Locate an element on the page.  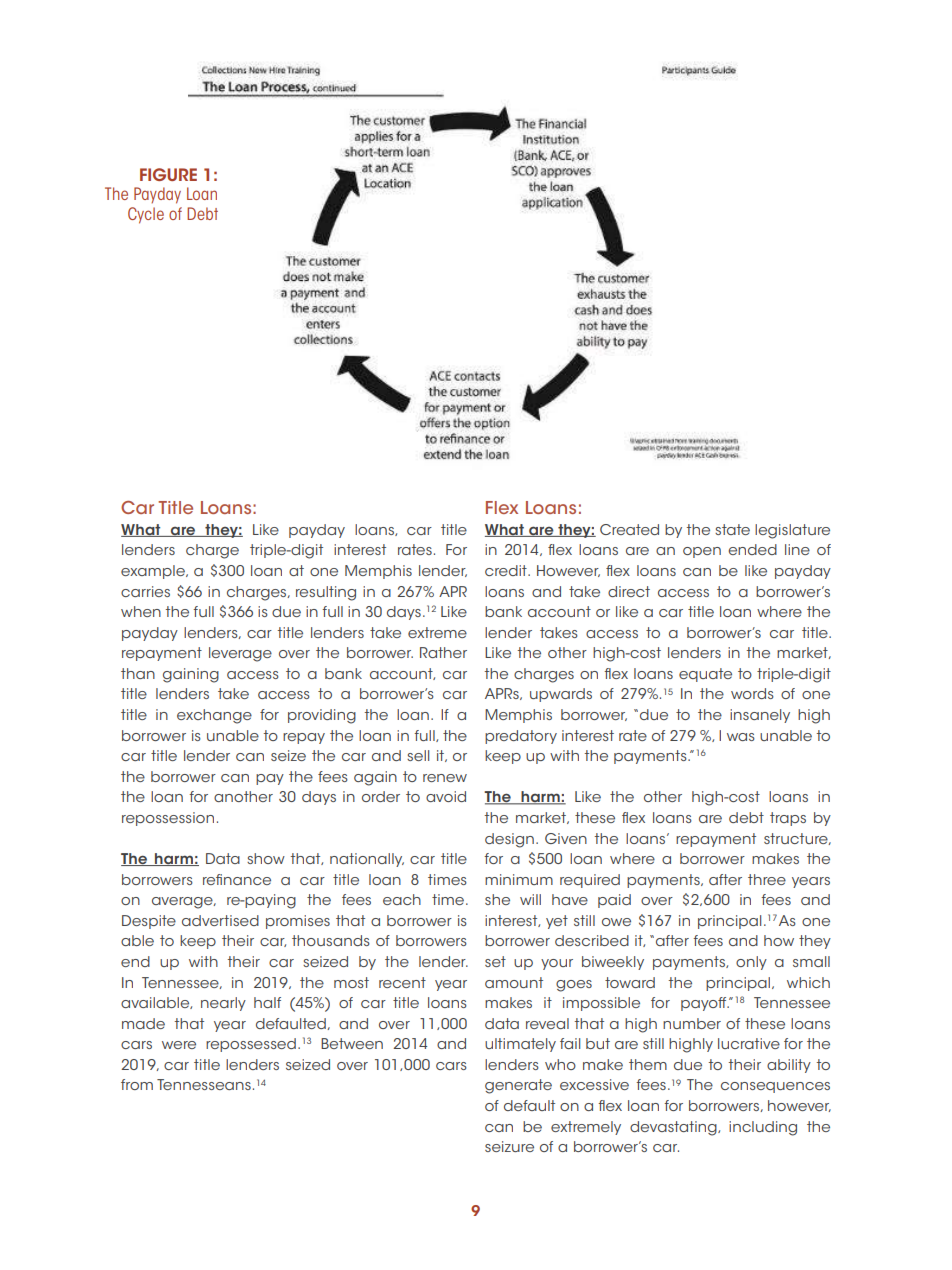
seizure is located at coordinates (509, 1146).
